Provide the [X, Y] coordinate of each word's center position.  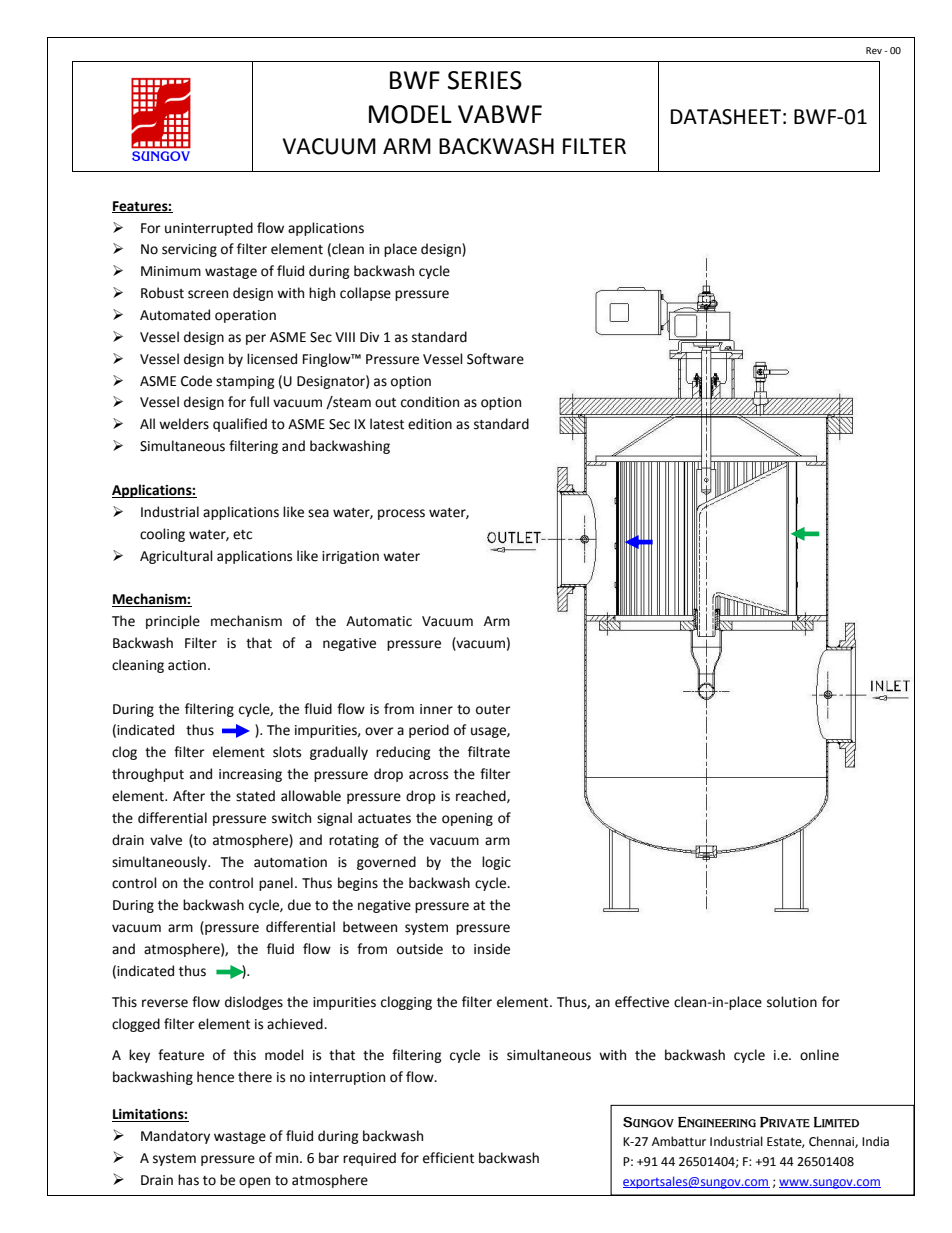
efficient [448, 1158]
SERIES [485, 80]
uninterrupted [209, 229]
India [875, 1141]
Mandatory [175, 1137]
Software [495, 359]
